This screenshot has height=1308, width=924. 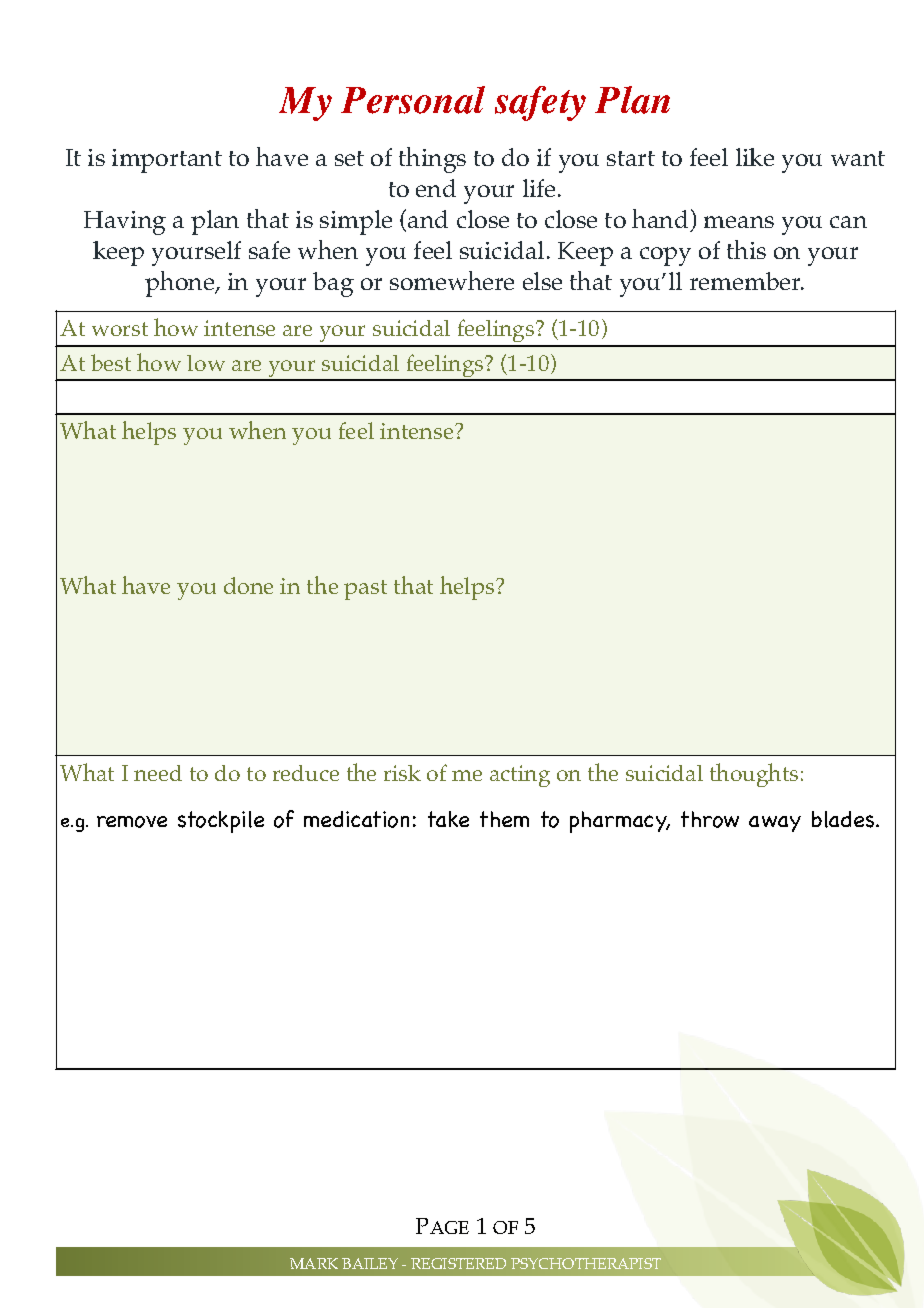 What do you see at coordinates (746, 281) in the screenshot?
I see `remember` at bounding box center [746, 281].
